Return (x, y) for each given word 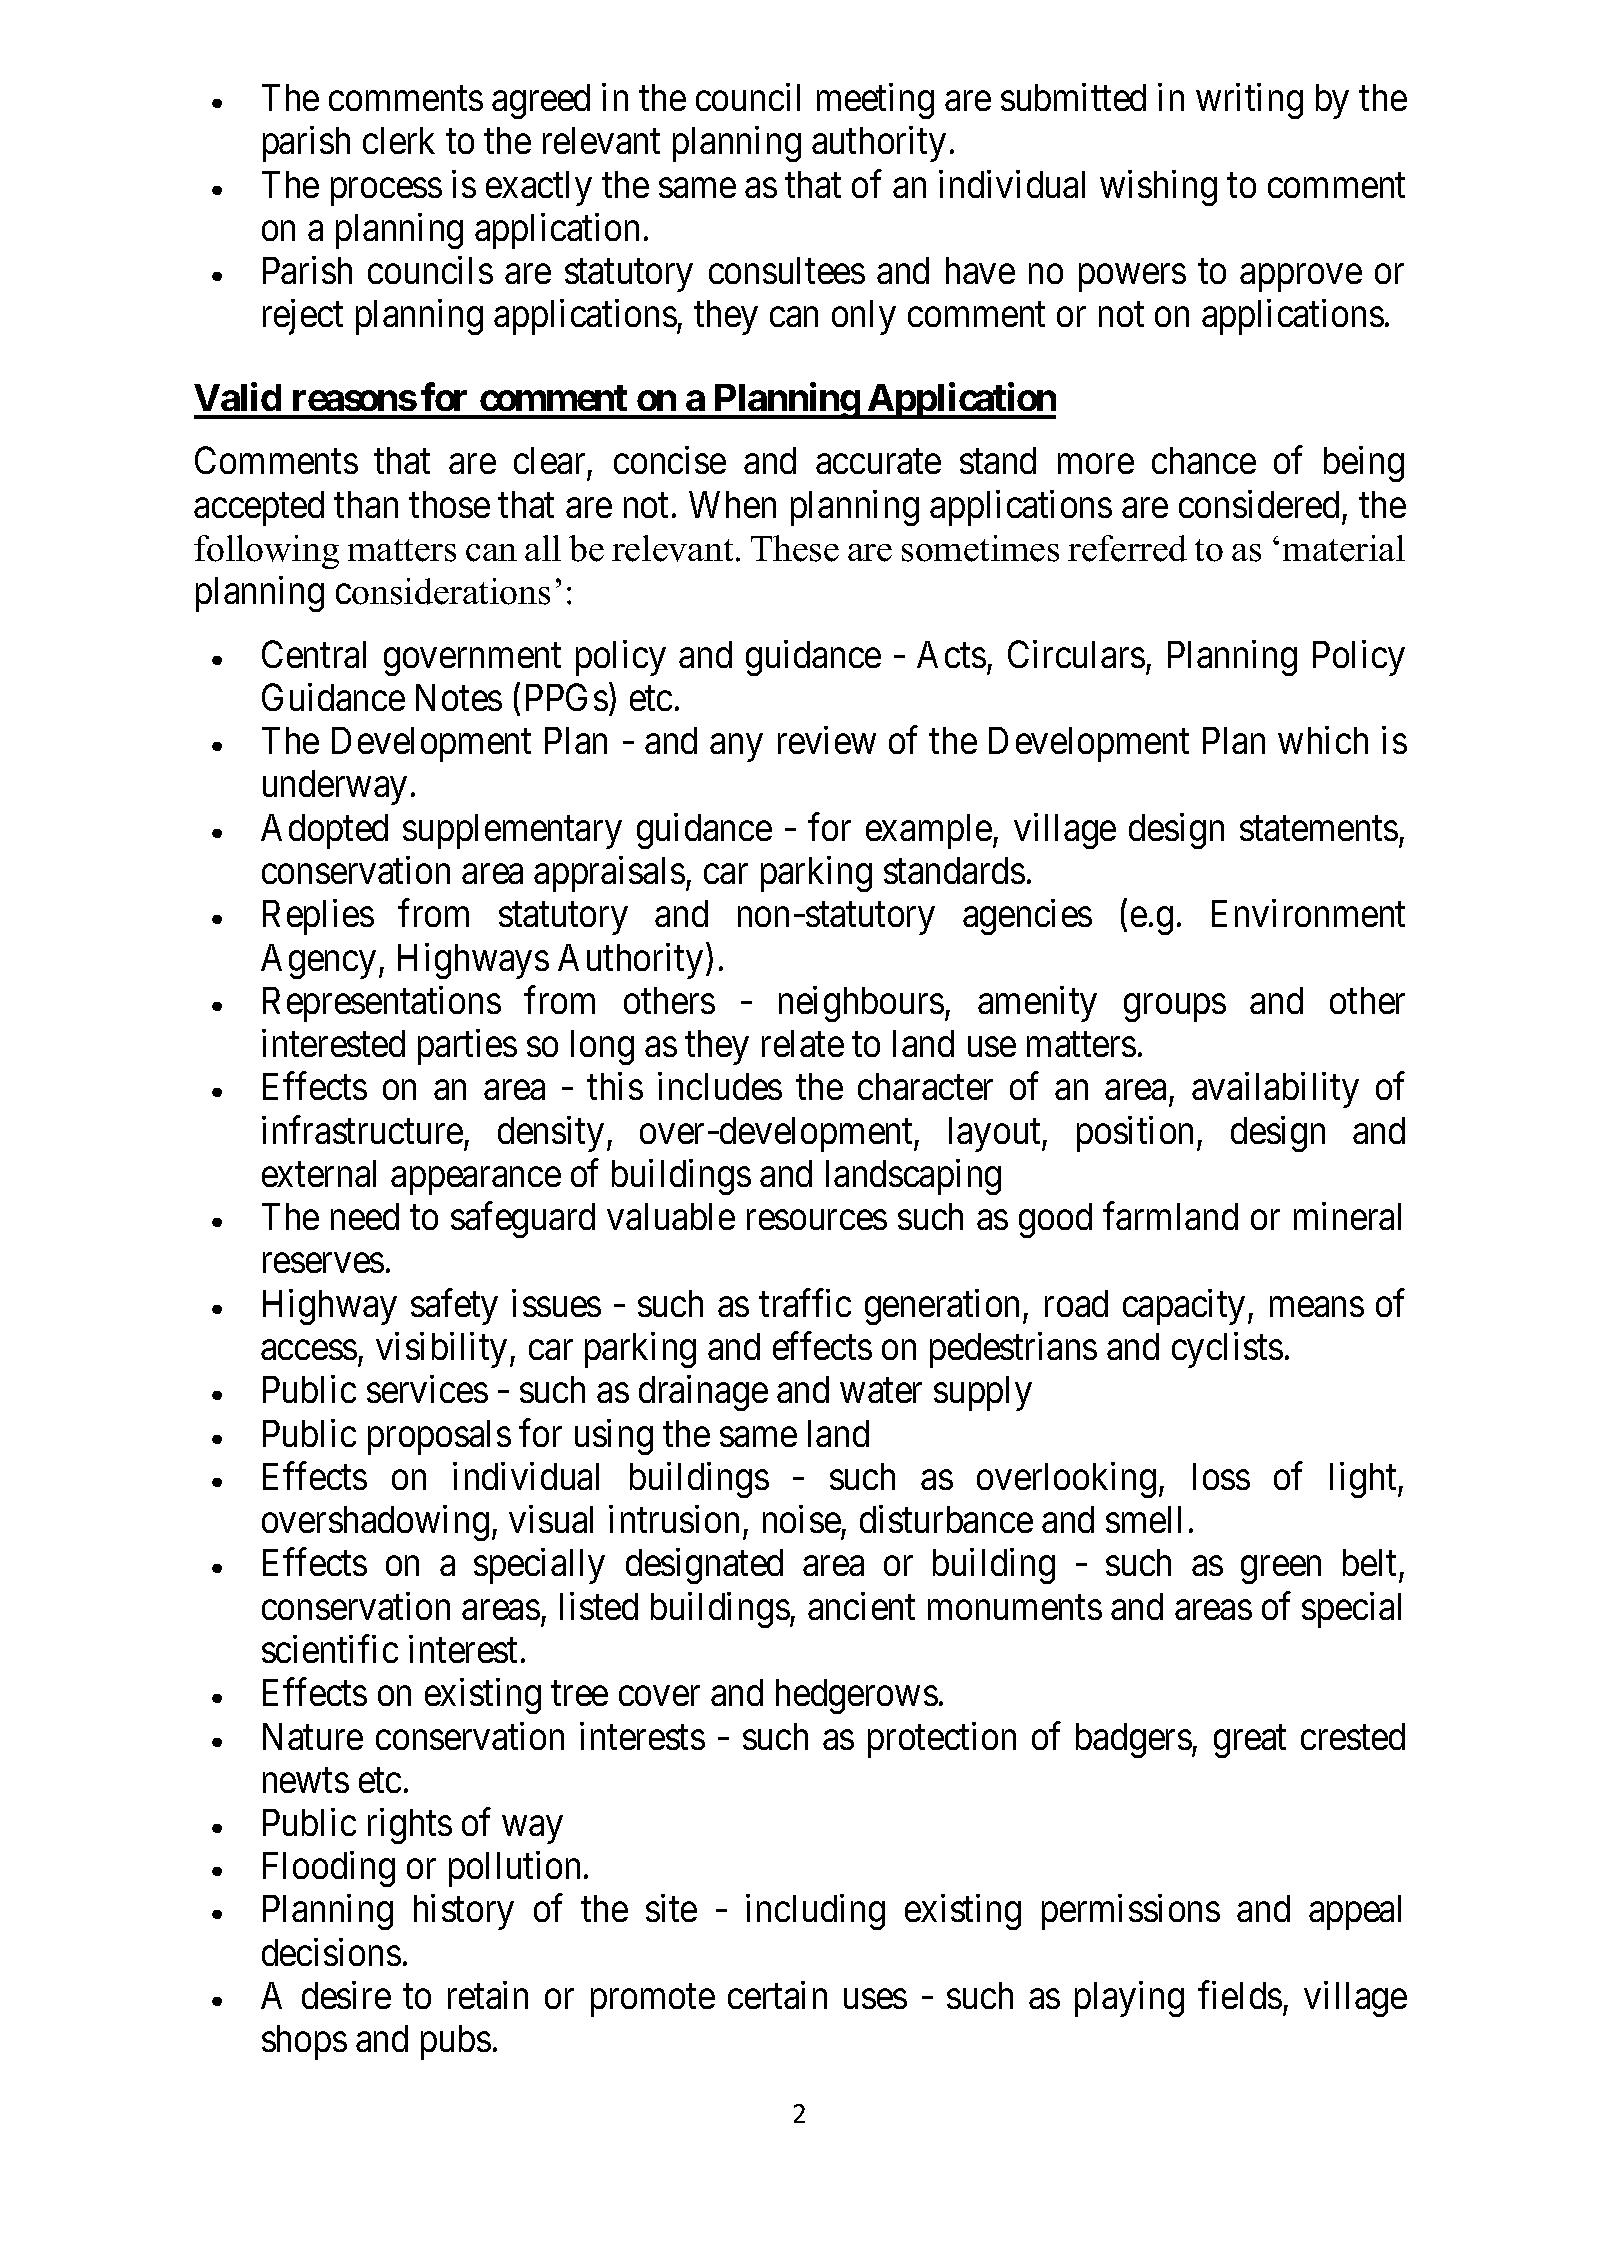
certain (777, 1995)
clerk (399, 140)
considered (1259, 504)
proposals (439, 1437)
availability (1275, 1090)
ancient (861, 1606)
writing (1249, 101)
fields (1240, 1995)
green (1281, 1570)
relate (803, 1043)
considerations (443, 591)
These (795, 548)
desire (346, 1995)
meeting (875, 101)
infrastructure (362, 1130)
